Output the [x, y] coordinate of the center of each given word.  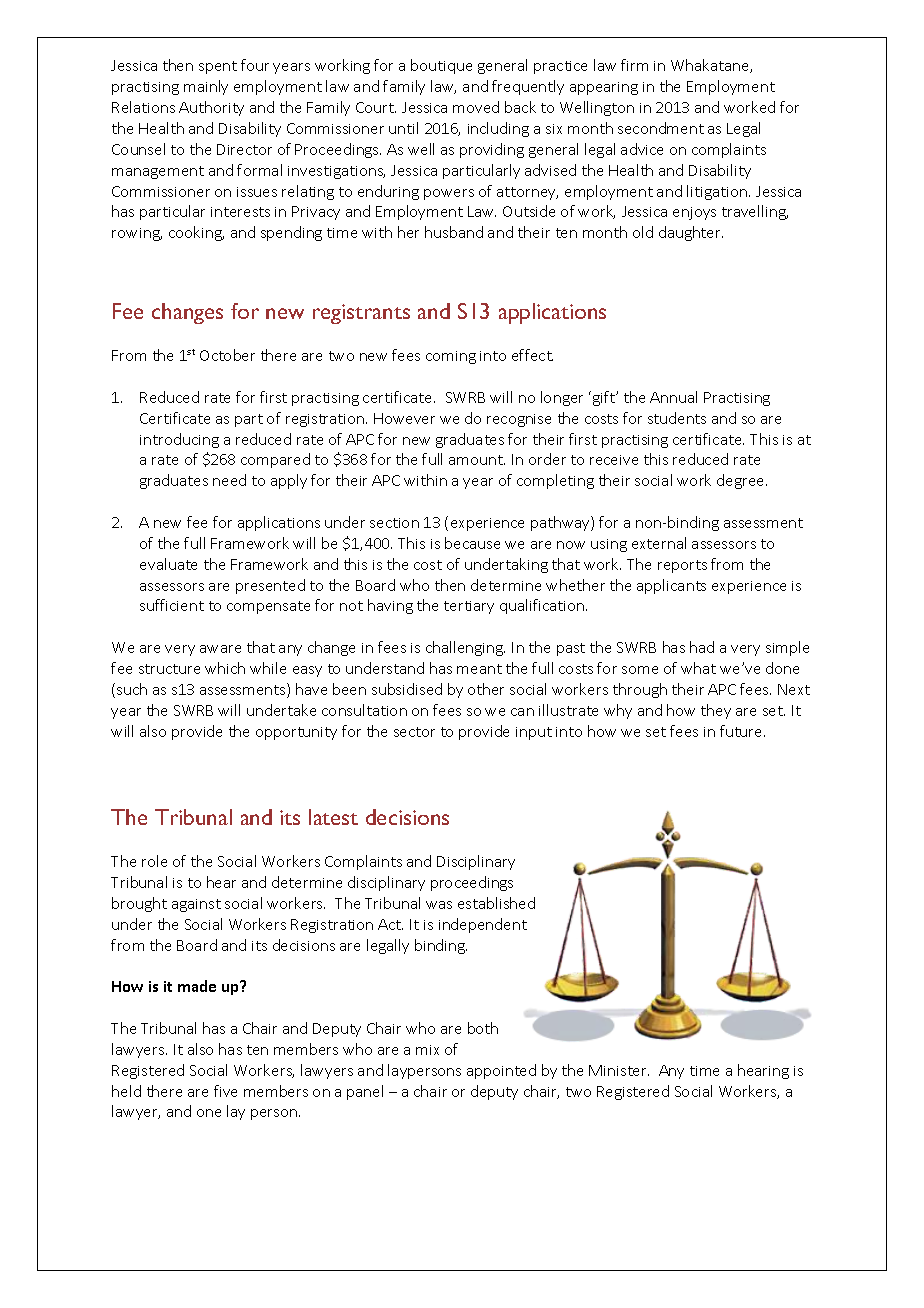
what [698, 668]
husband [454, 232]
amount [477, 460]
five [225, 1091]
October [227, 355]
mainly [206, 87]
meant [479, 669]
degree [742, 481]
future [742, 731]
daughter [691, 233]
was [439, 905]
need [229, 480]
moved [476, 107]
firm [634, 65]
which [225, 668]
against [196, 905]
